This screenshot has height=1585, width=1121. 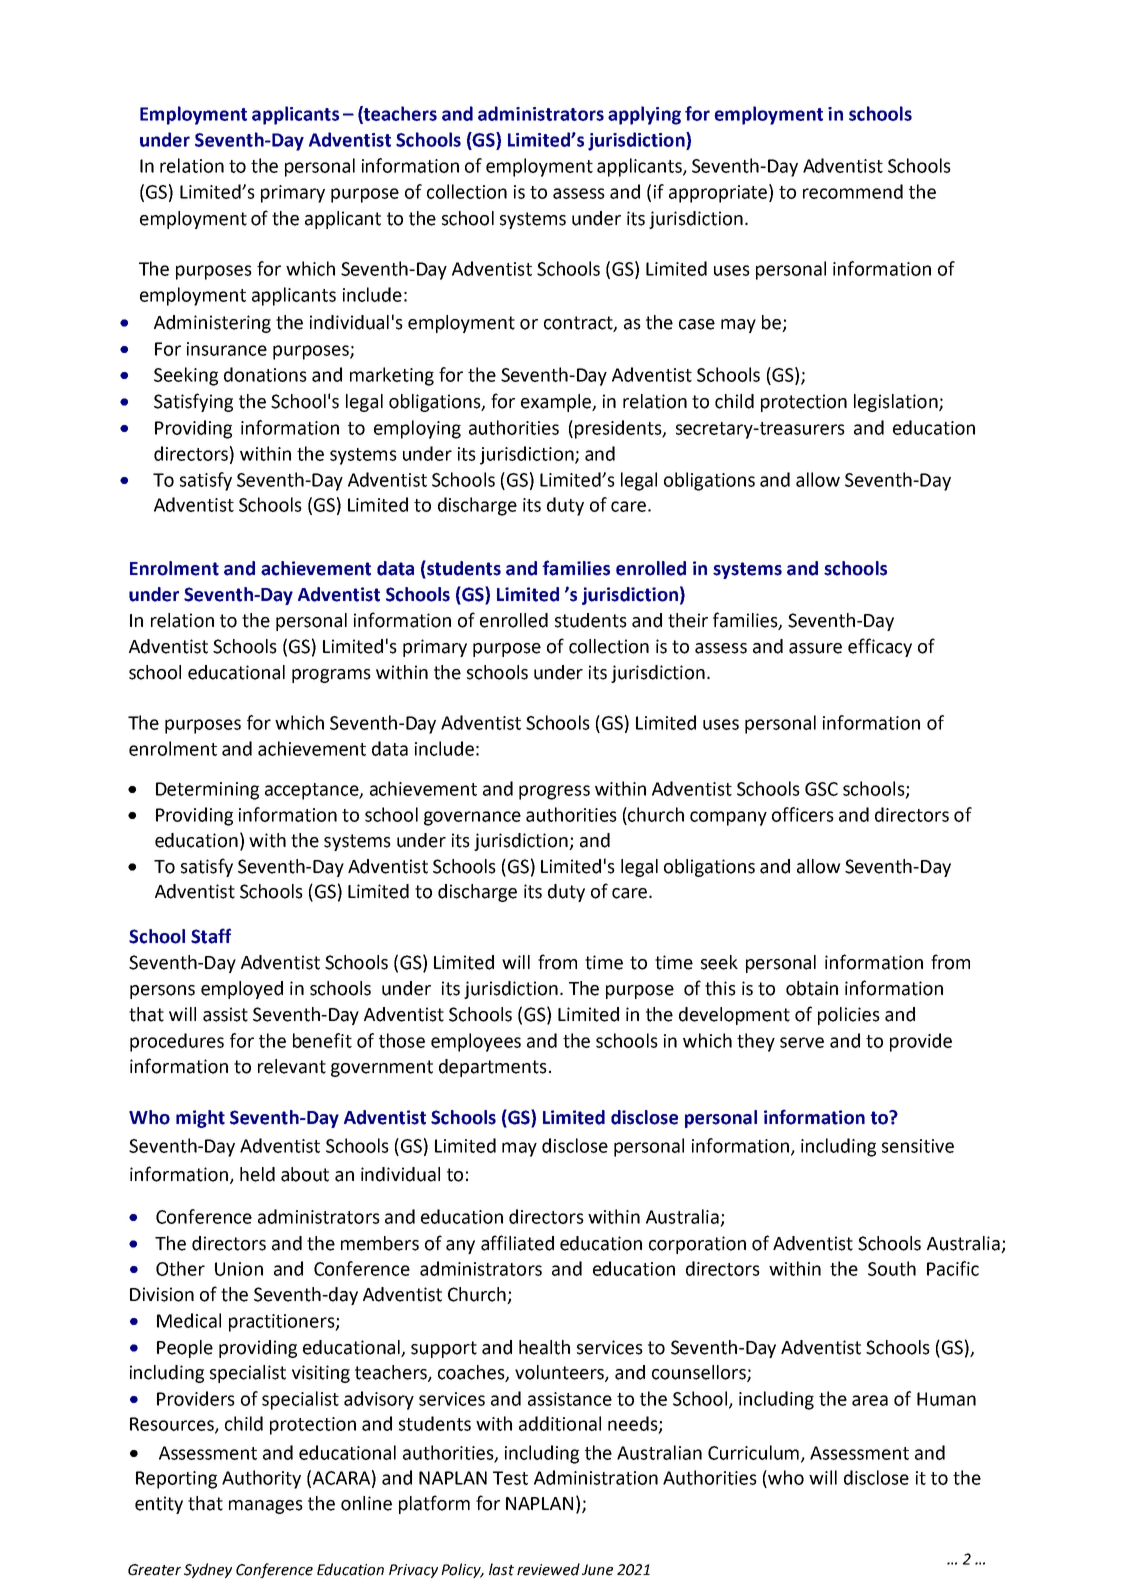 I want to click on Administering, so click(x=212, y=324).
